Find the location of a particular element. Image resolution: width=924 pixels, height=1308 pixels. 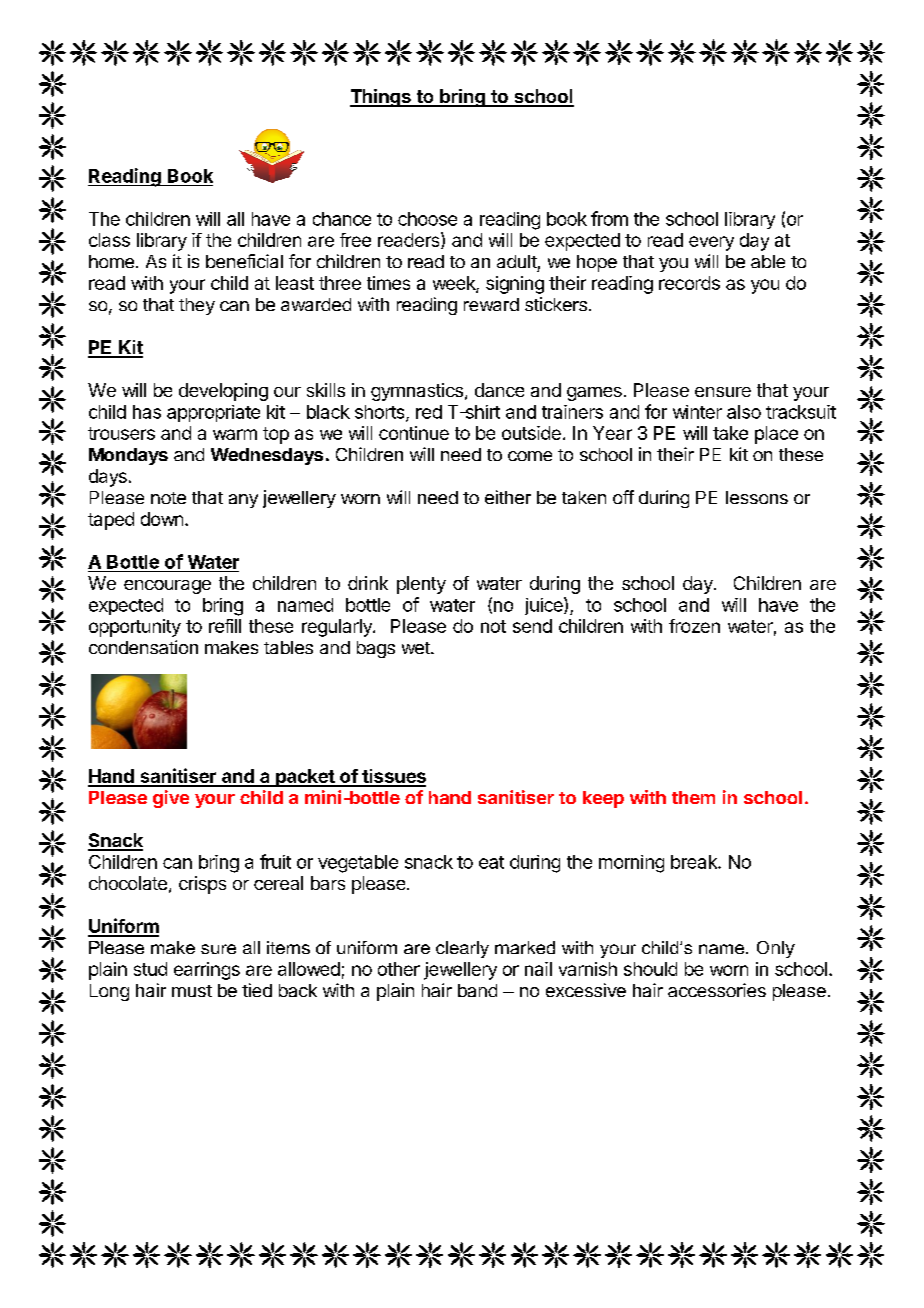

they is located at coordinates (197, 306).
